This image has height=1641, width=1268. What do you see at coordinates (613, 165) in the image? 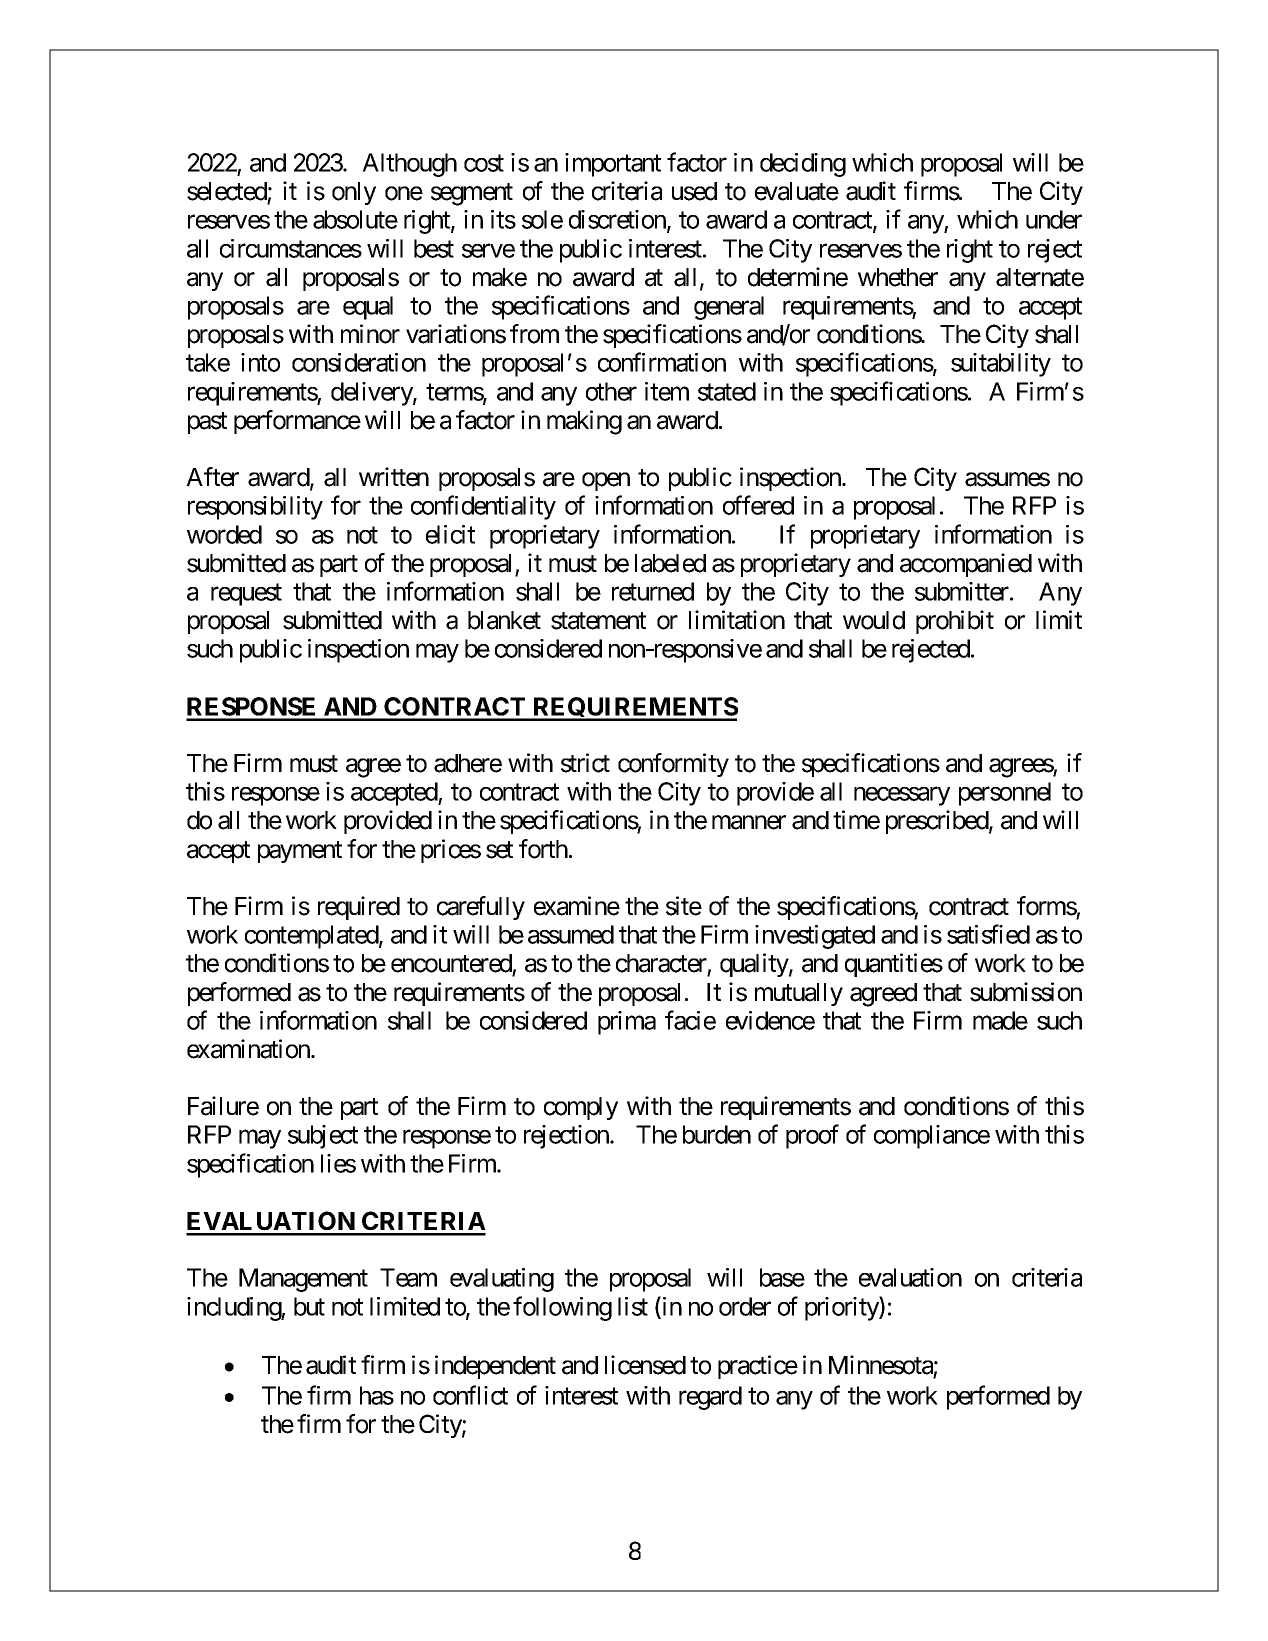
I see `important` at bounding box center [613, 165].
